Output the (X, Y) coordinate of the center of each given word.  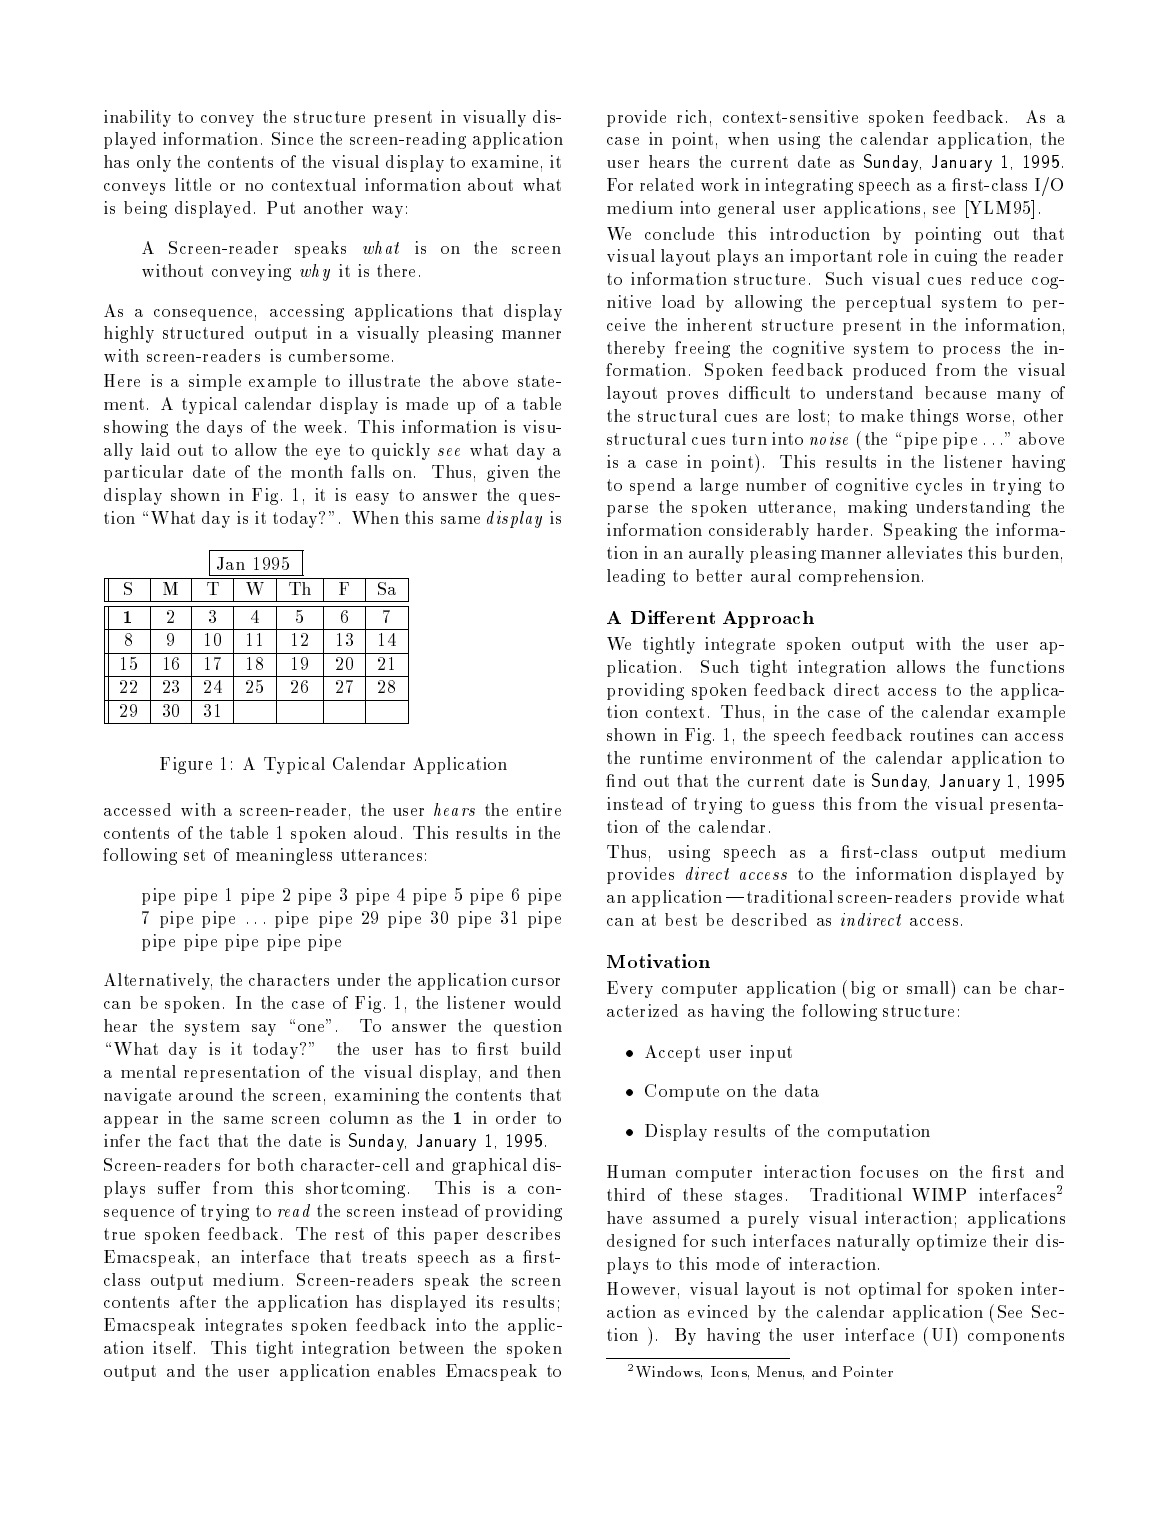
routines (941, 734)
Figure (186, 765)
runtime (671, 757)
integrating (809, 186)
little (193, 184)
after (198, 1301)
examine (505, 161)
